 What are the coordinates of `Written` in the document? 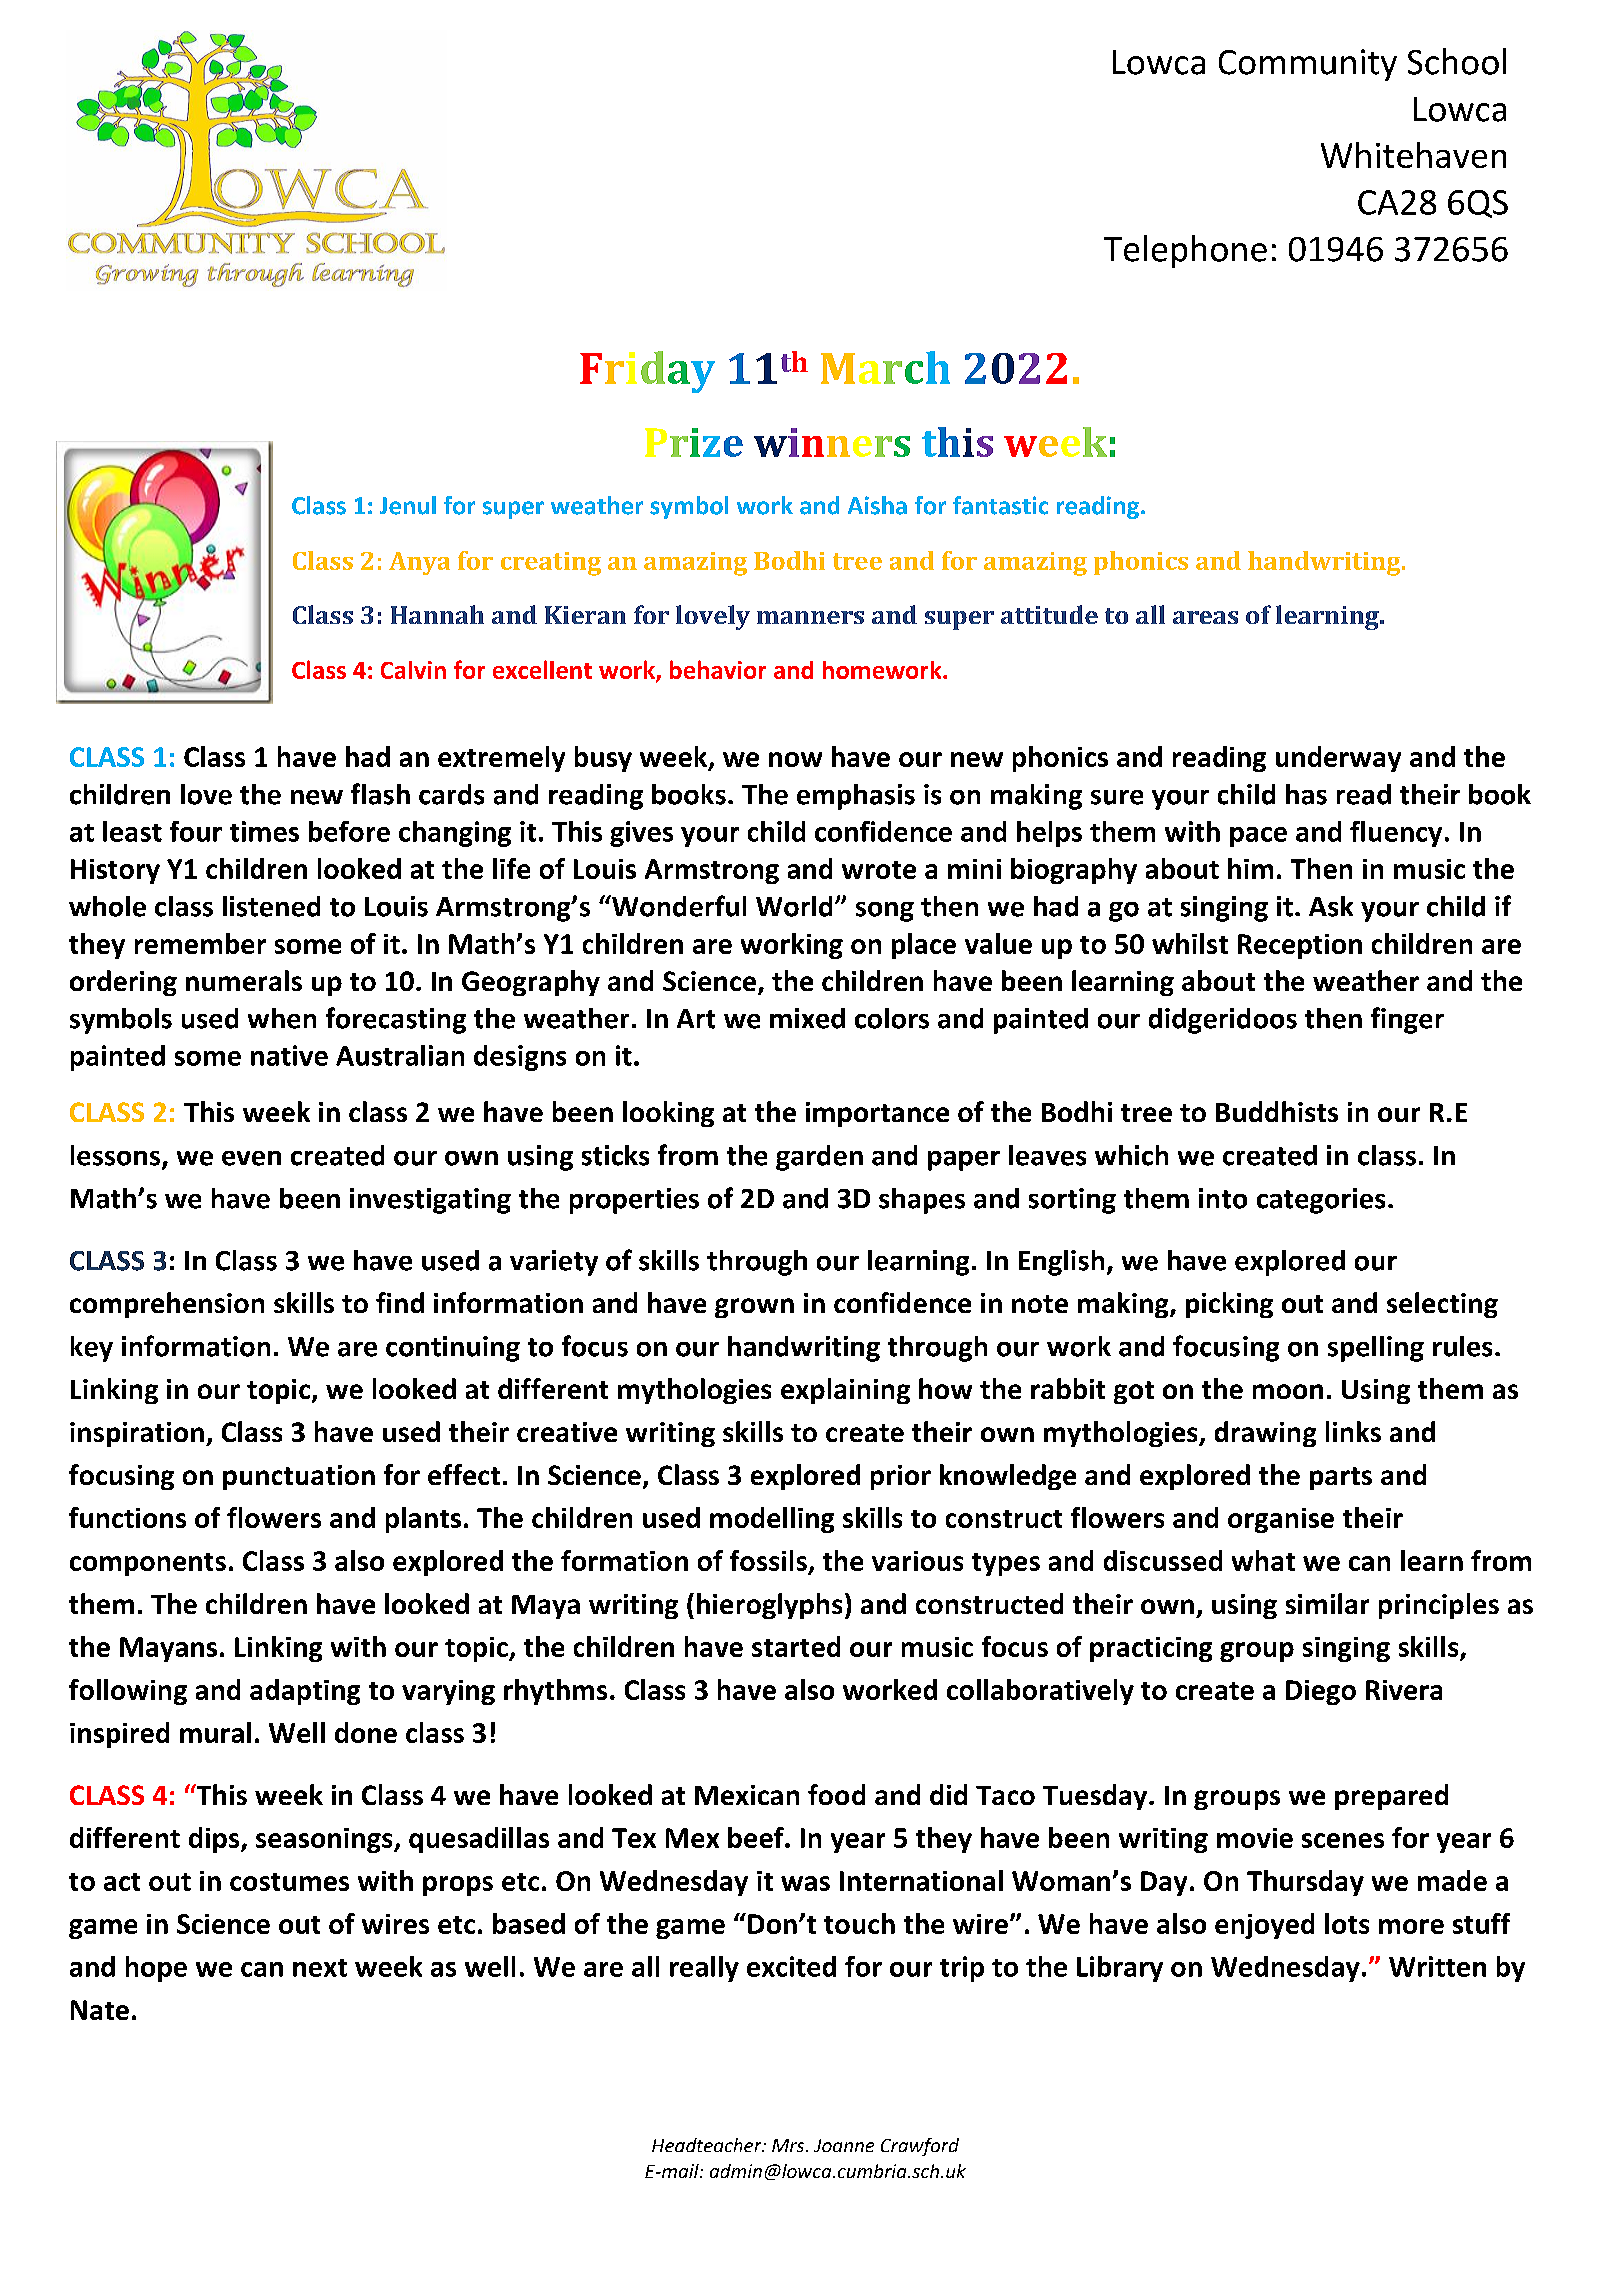 It's located at (1437, 1966).
